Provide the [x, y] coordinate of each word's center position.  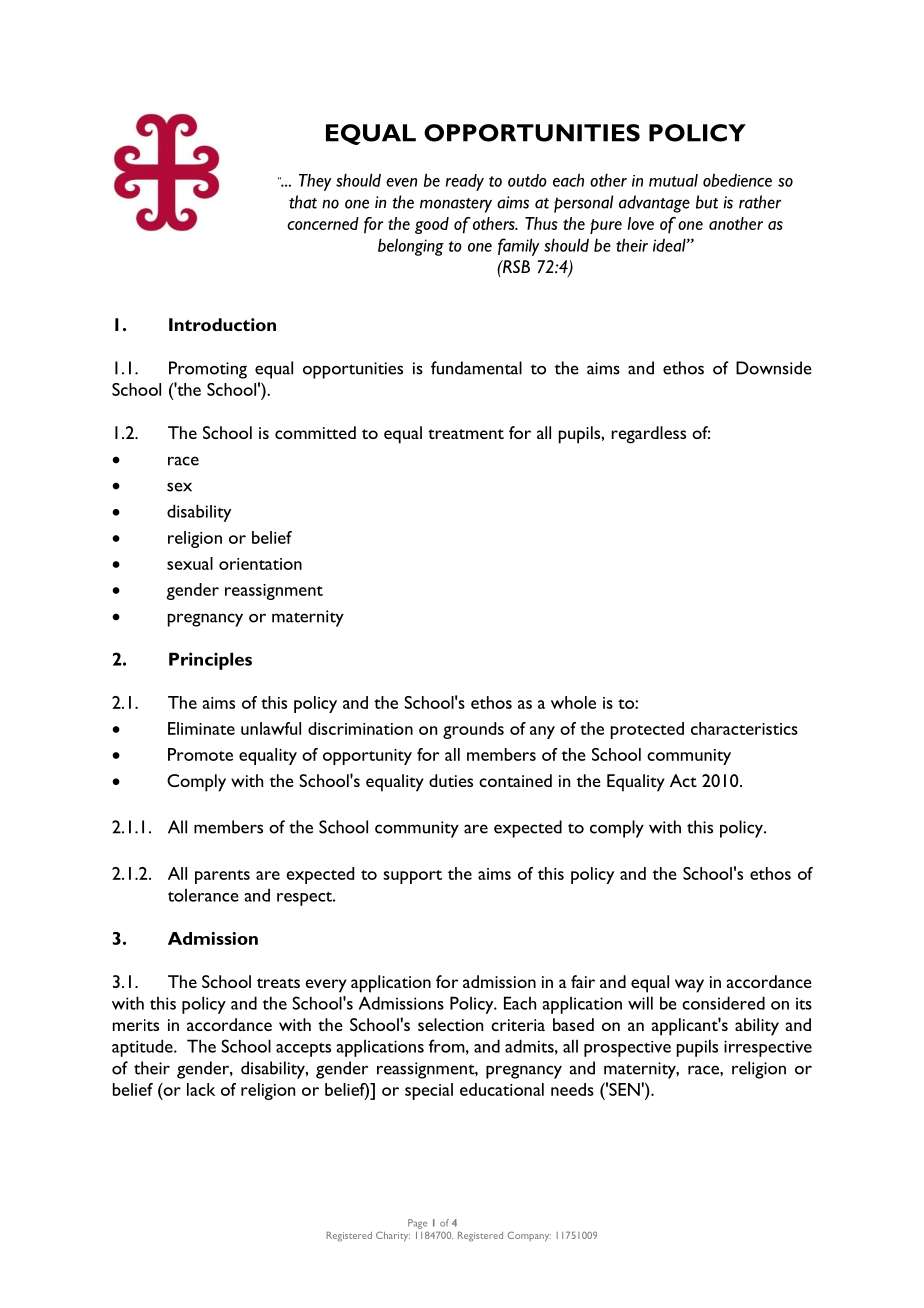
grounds [473, 730]
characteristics [744, 728]
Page [417, 1224]
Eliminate [201, 728]
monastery [456, 205]
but [707, 202]
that [303, 202]
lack [201, 1089]
